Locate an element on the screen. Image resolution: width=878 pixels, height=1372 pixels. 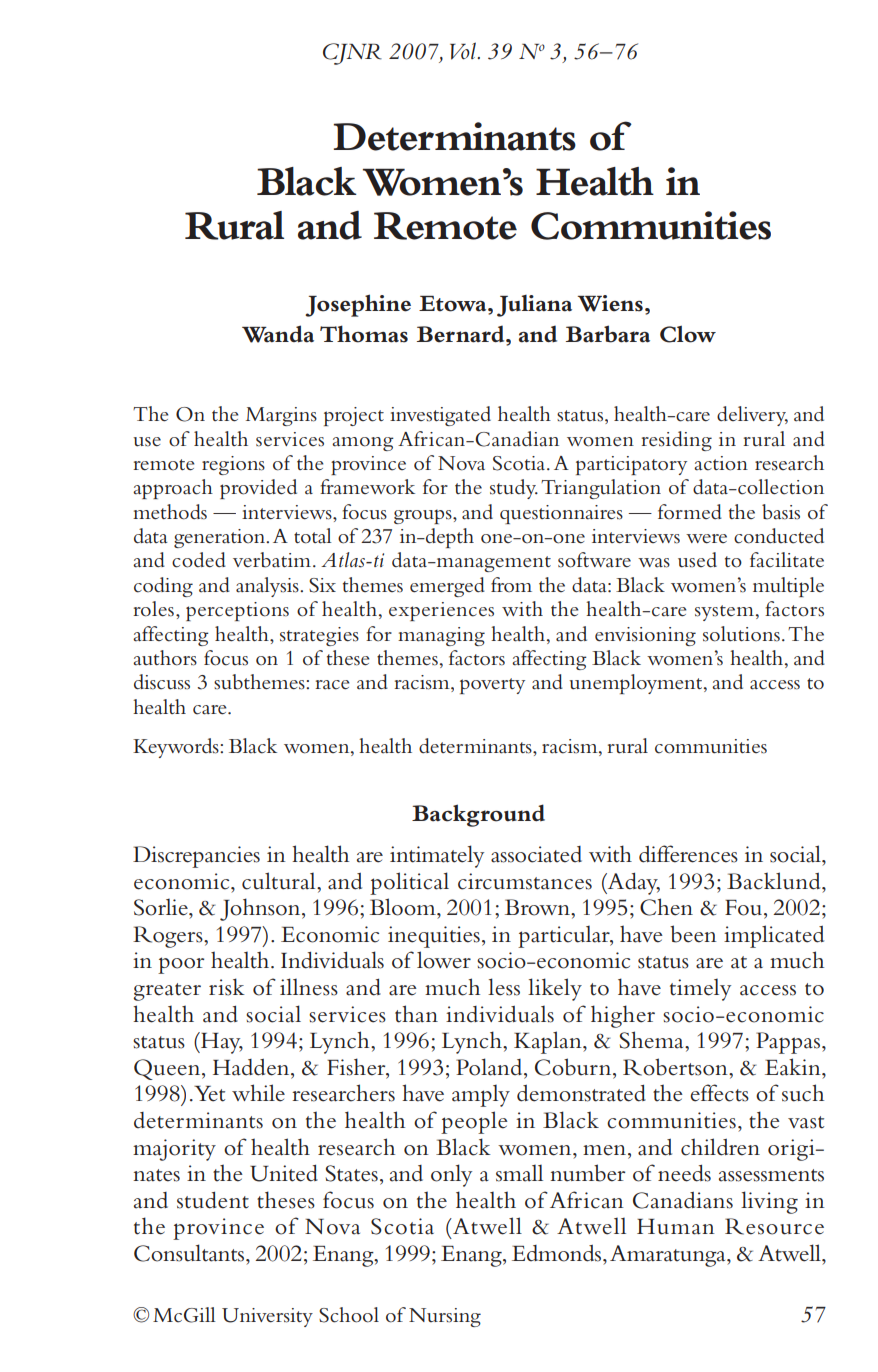
Juliana is located at coordinates (534, 306).
